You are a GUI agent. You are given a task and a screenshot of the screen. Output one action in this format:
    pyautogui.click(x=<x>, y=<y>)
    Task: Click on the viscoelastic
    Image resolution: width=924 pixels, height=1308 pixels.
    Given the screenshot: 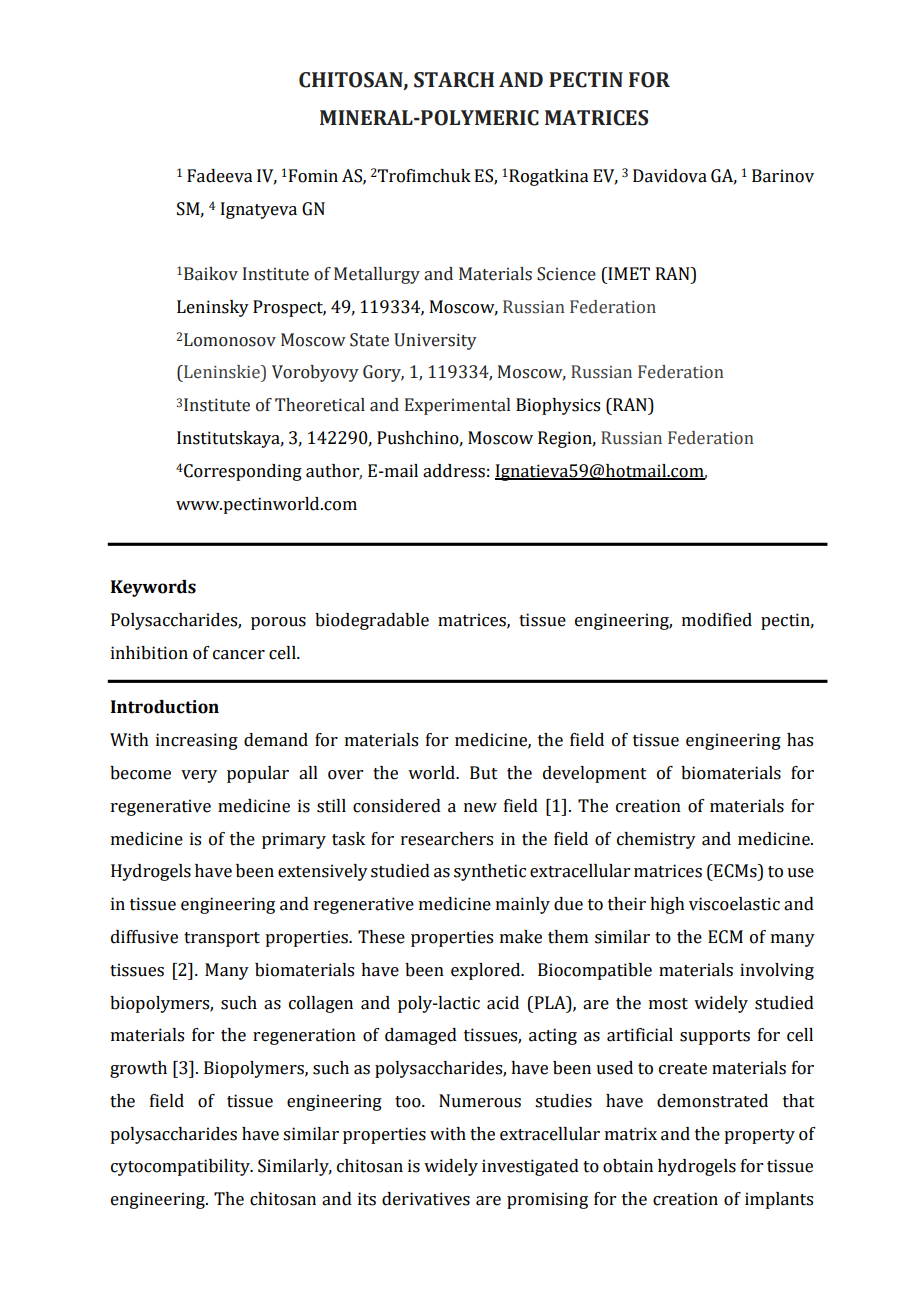 What is the action you would take?
    pyautogui.click(x=734, y=904)
